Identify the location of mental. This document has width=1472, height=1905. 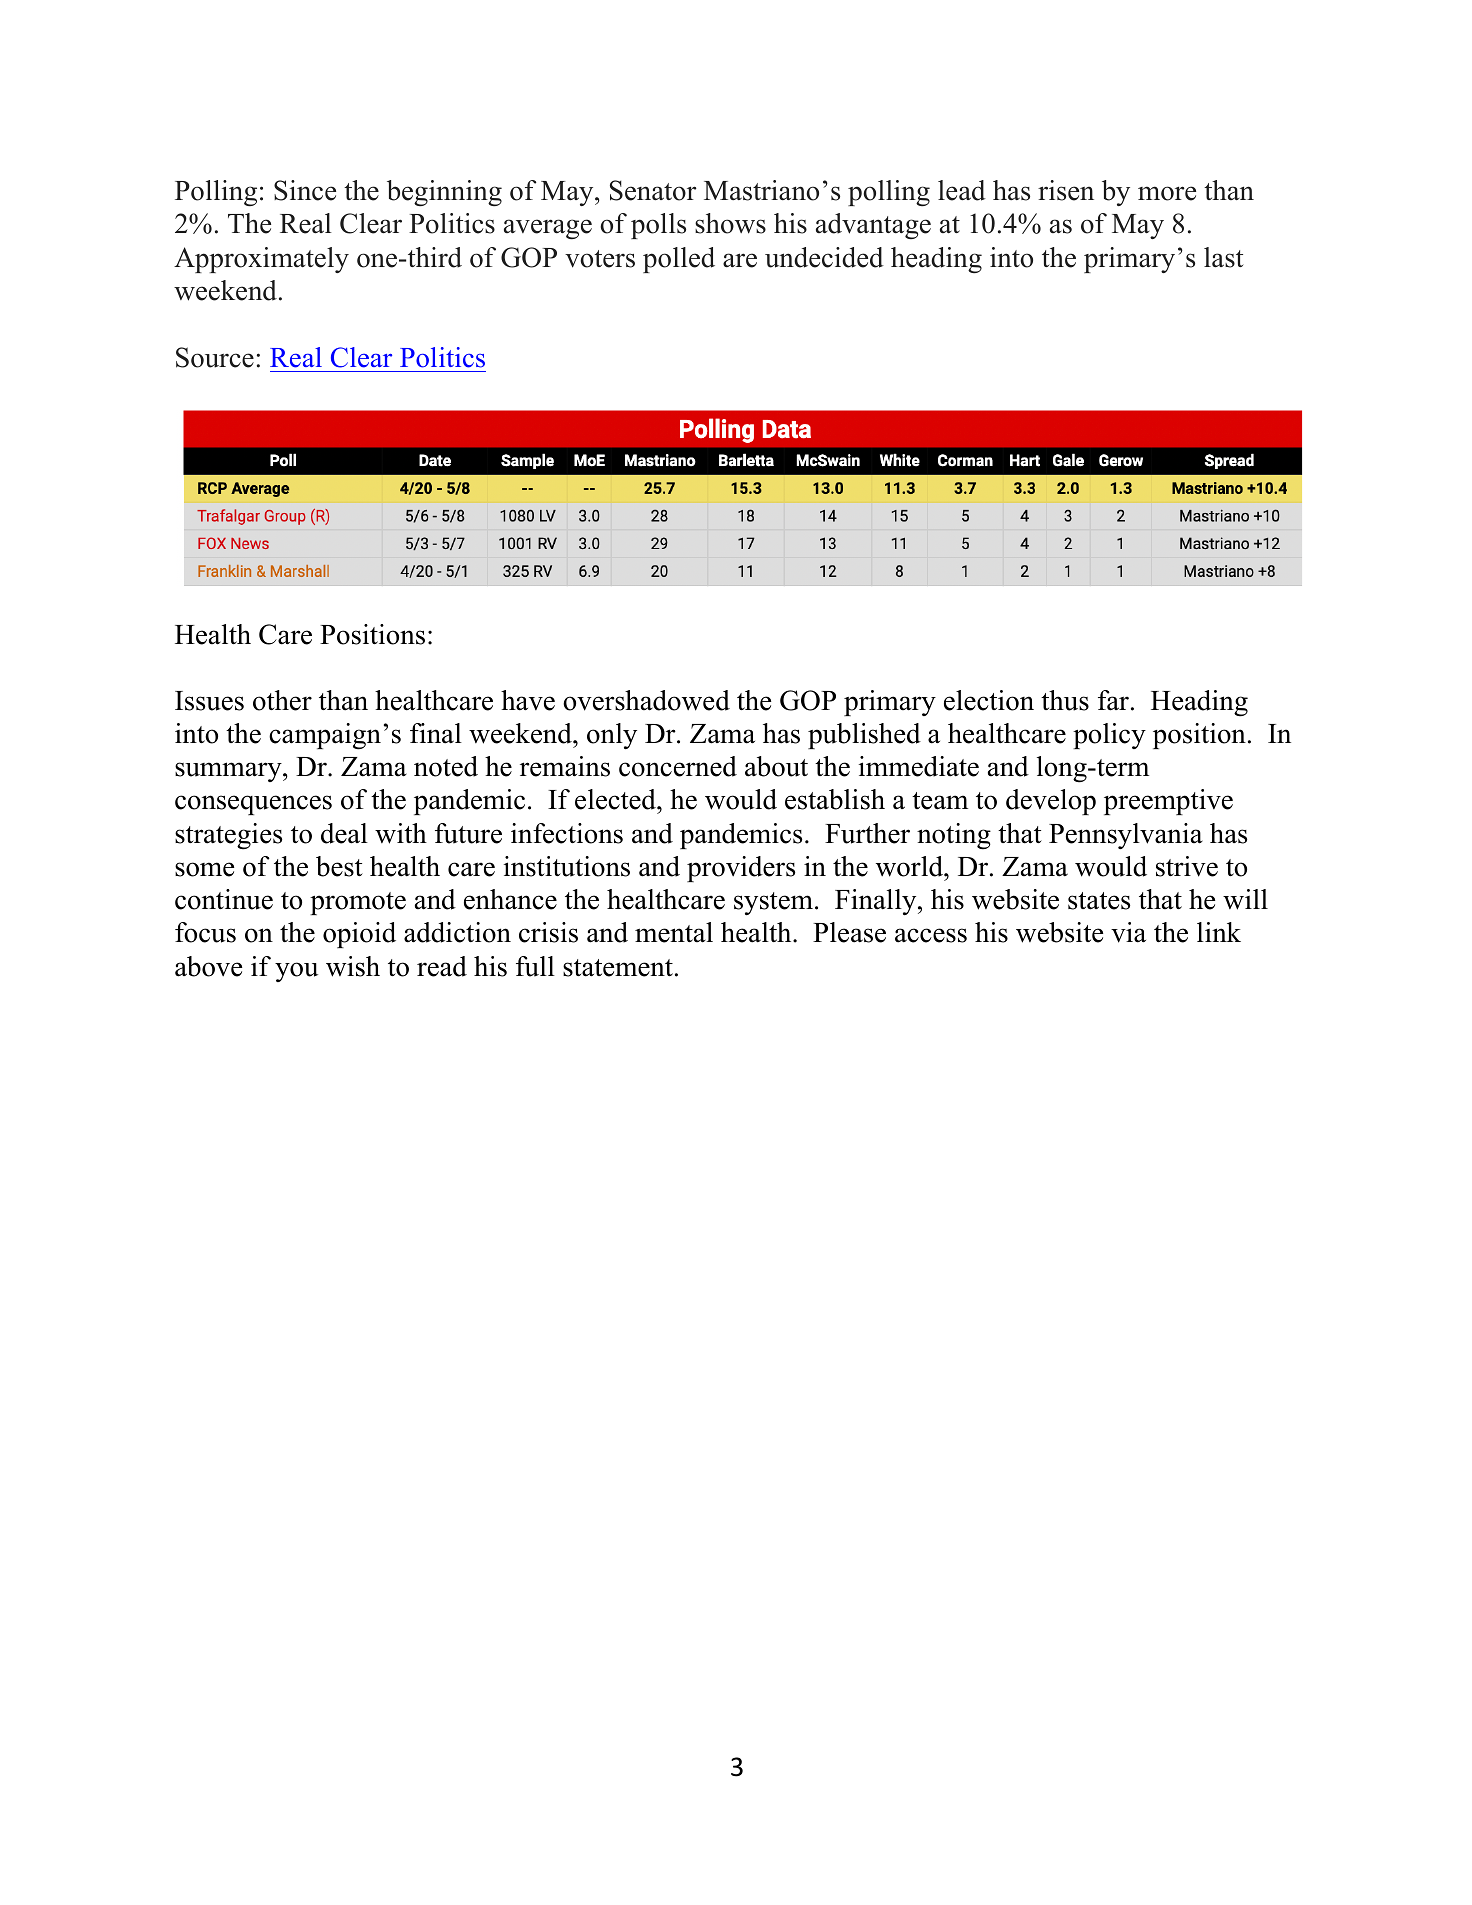
(674, 932).
